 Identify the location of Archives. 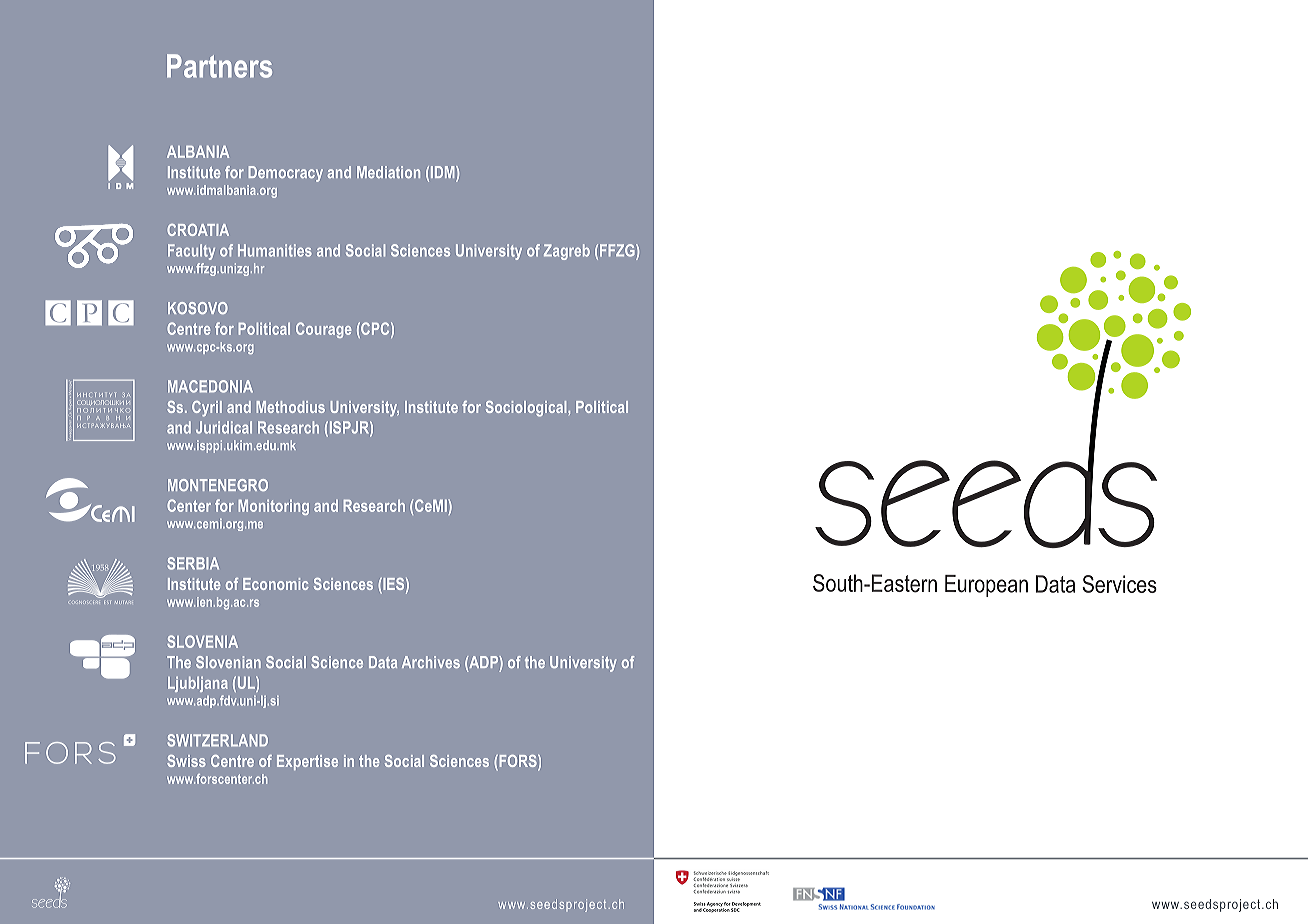
(431, 662).
